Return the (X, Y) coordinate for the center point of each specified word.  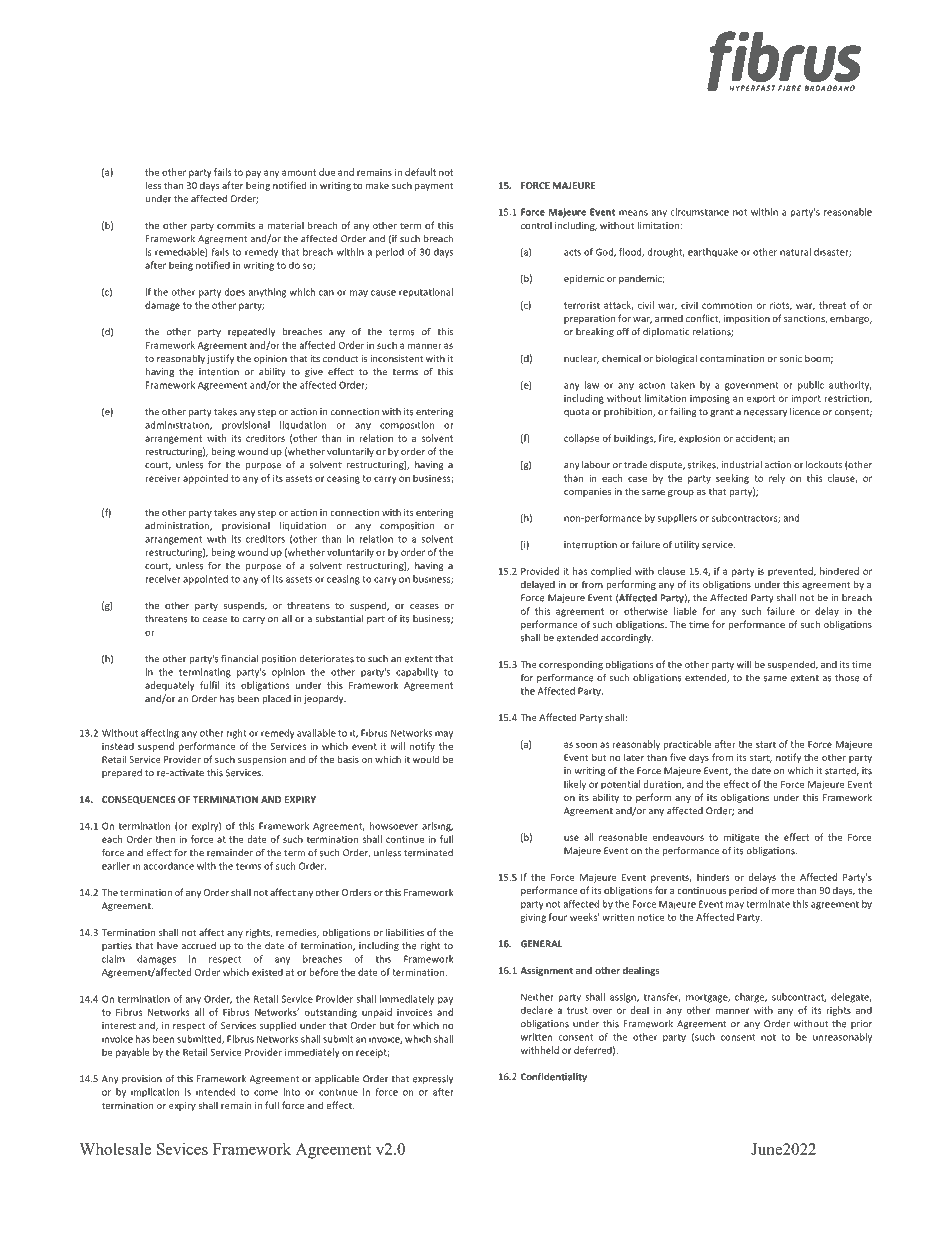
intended (215, 1092)
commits (236, 225)
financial (239, 659)
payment (434, 186)
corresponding (571, 665)
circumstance (699, 212)
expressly (433, 1079)
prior (861, 1024)
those (847, 678)
